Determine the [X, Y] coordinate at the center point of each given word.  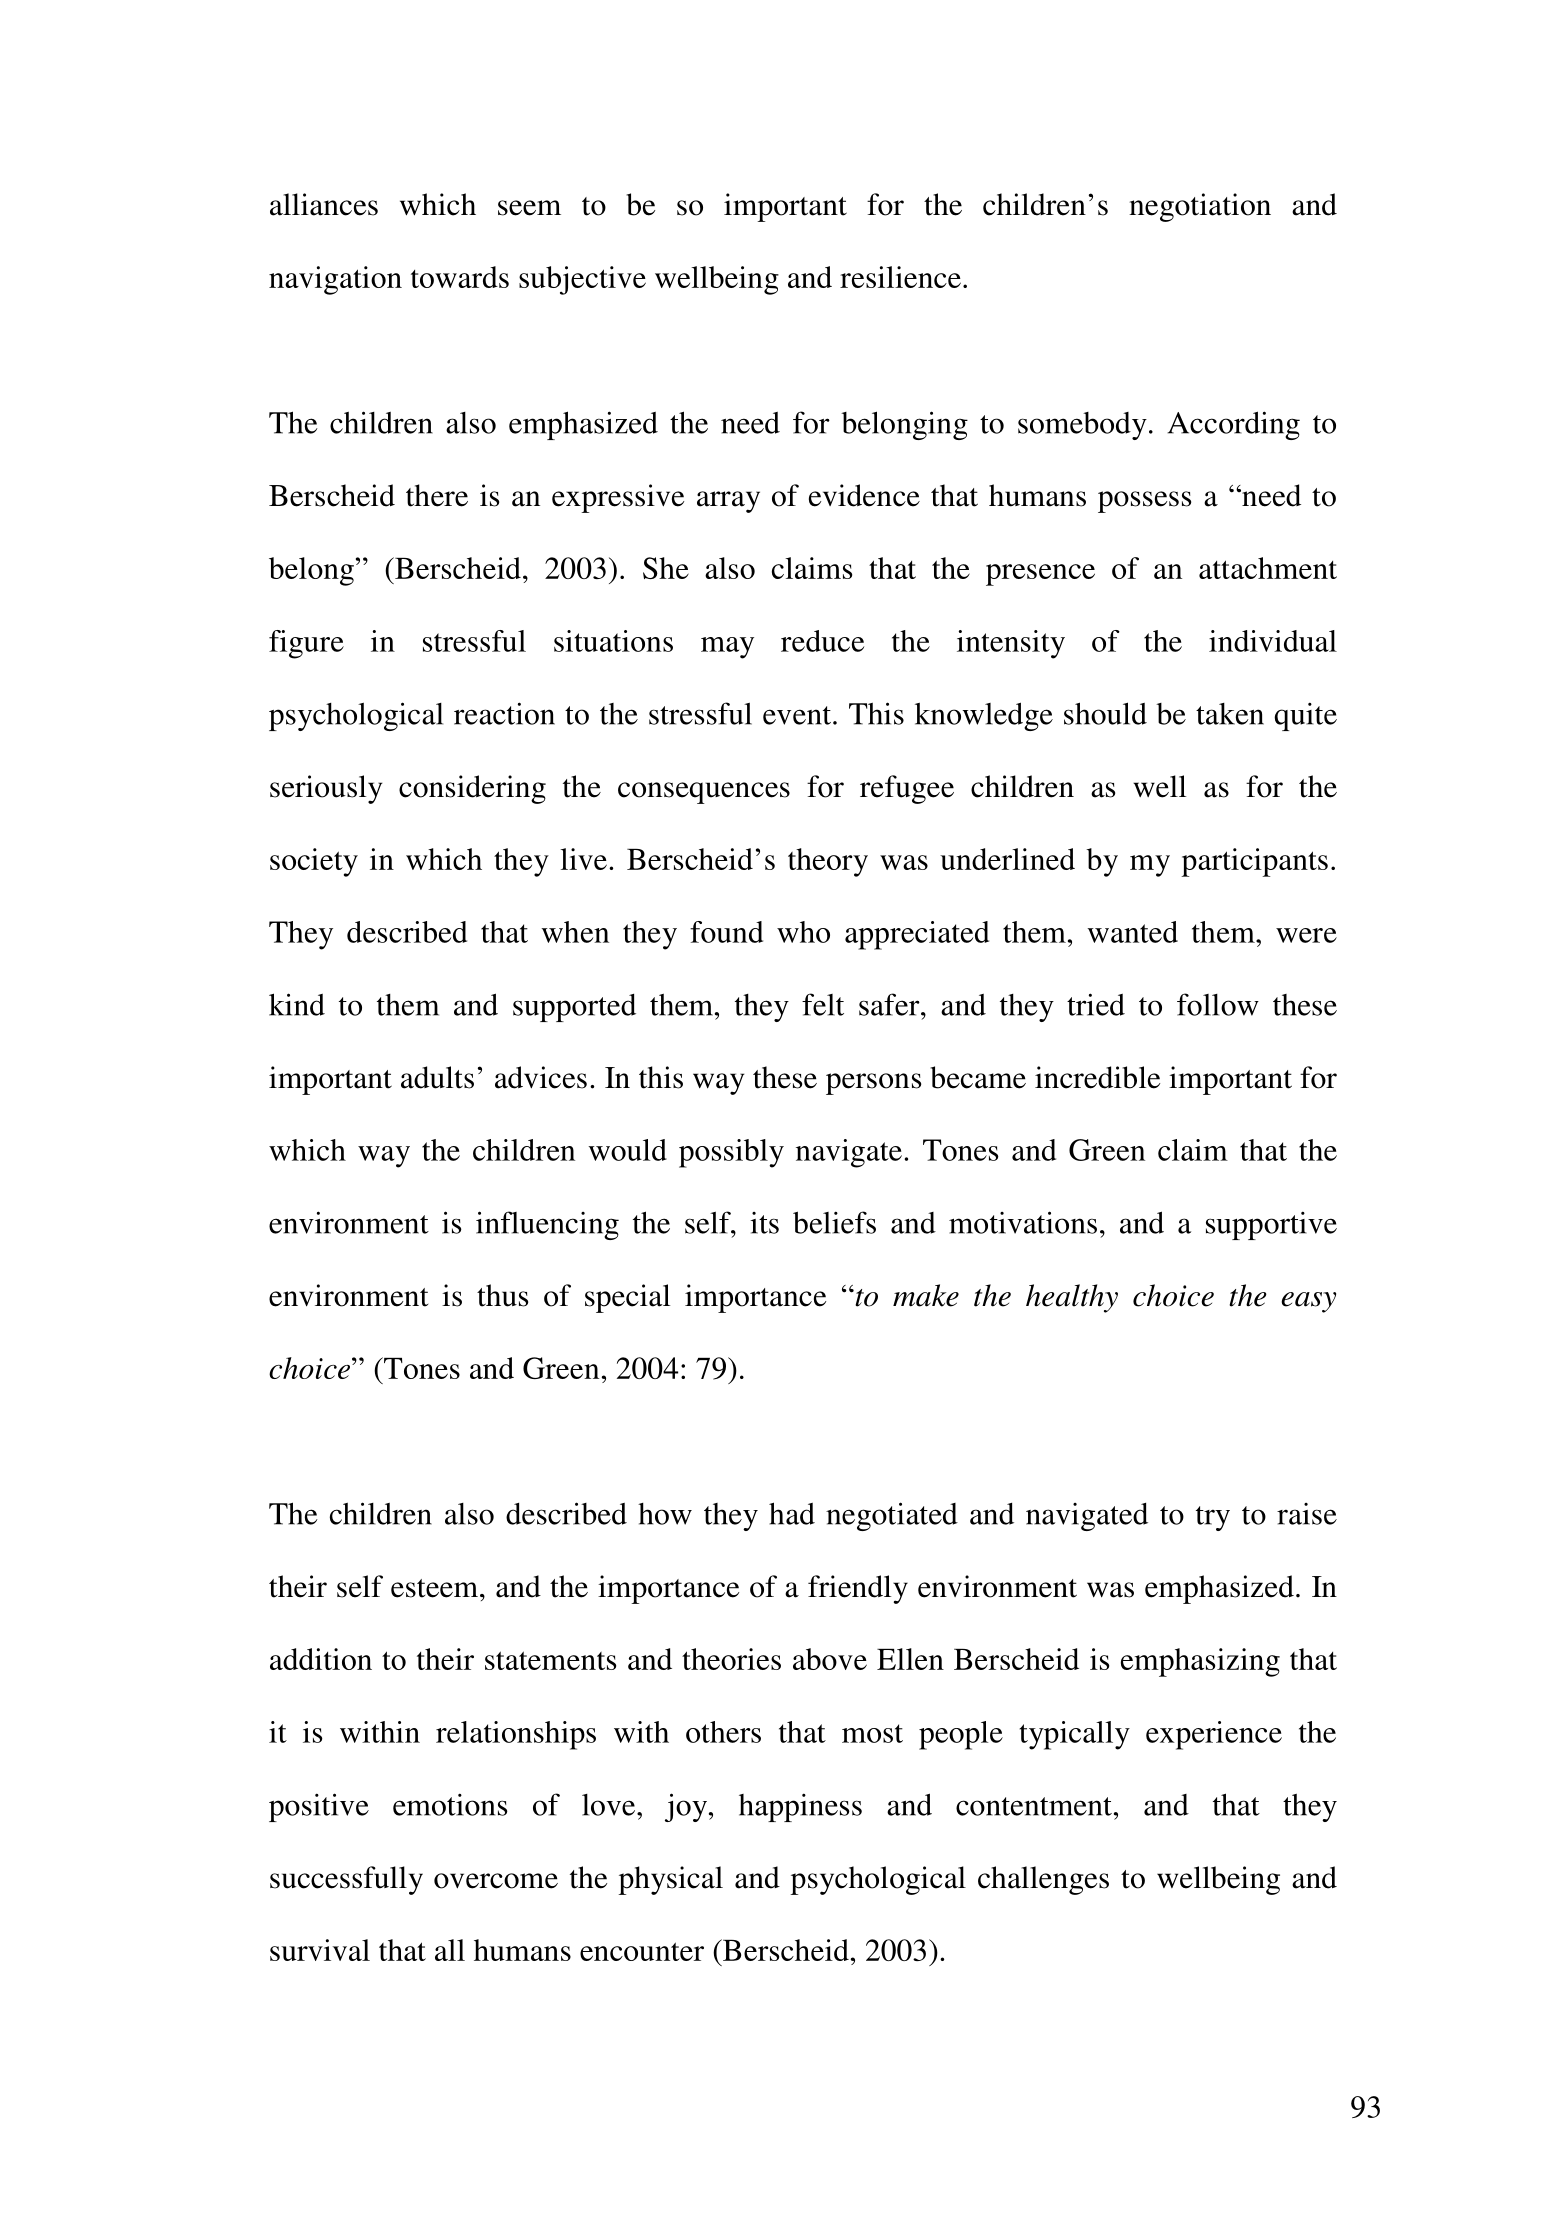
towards [460, 277]
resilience [900, 277]
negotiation [1200, 207]
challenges [1043, 1880]
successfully [346, 1880]
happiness [800, 1807]
